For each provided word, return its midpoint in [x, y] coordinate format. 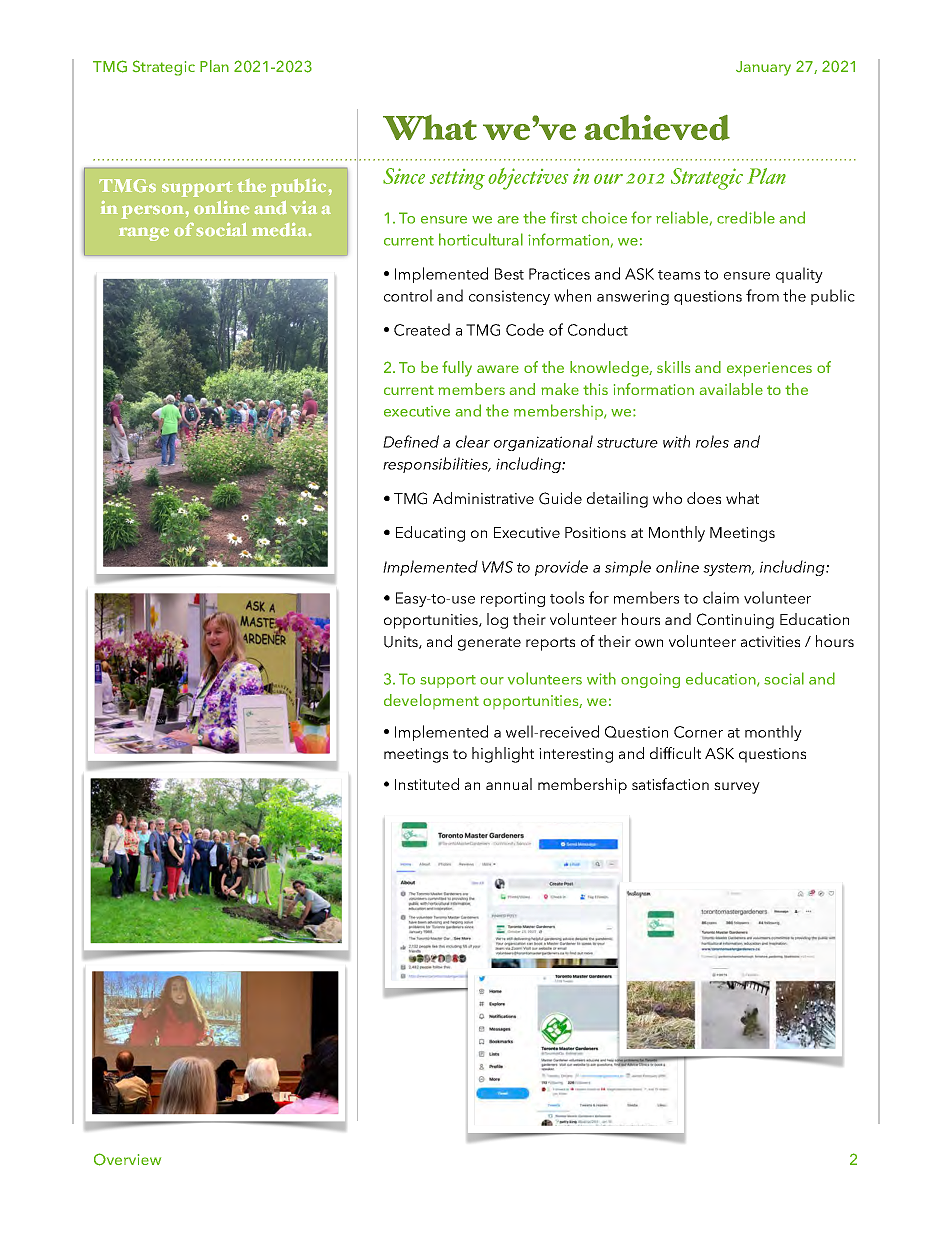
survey [737, 788]
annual [509, 784]
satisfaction [670, 784]
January [763, 68]
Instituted [427, 784]
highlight [503, 755]
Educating [430, 534]
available [731, 389]
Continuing [735, 621]
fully [457, 369]
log [497, 621]
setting [457, 179]
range [144, 234]
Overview [127, 1159]
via [304, 207]
